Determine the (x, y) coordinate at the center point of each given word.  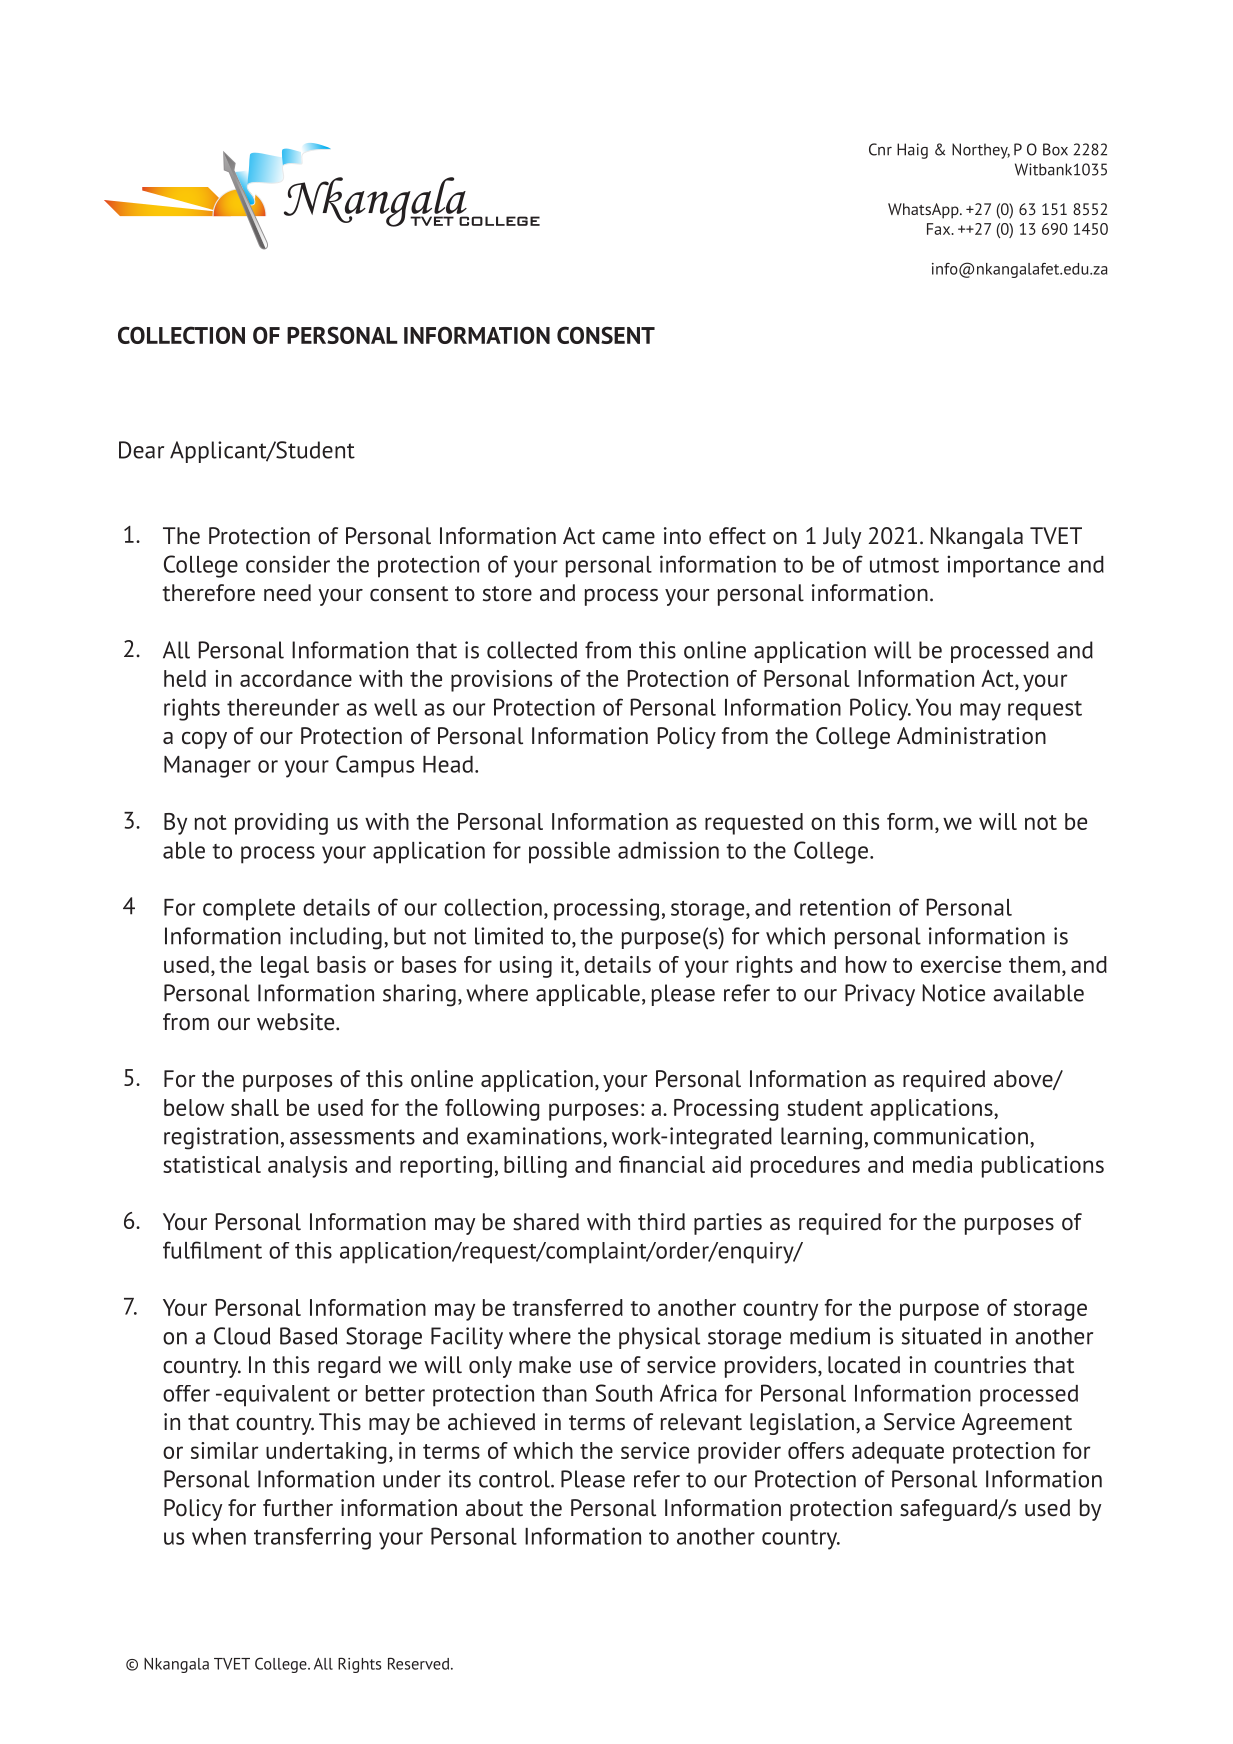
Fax (940, 229)
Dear (141, 450)
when (219, 1536)
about (494, 1508)
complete (249, 910)
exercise (961, 964)
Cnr (880, 149)
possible (569, 852)
